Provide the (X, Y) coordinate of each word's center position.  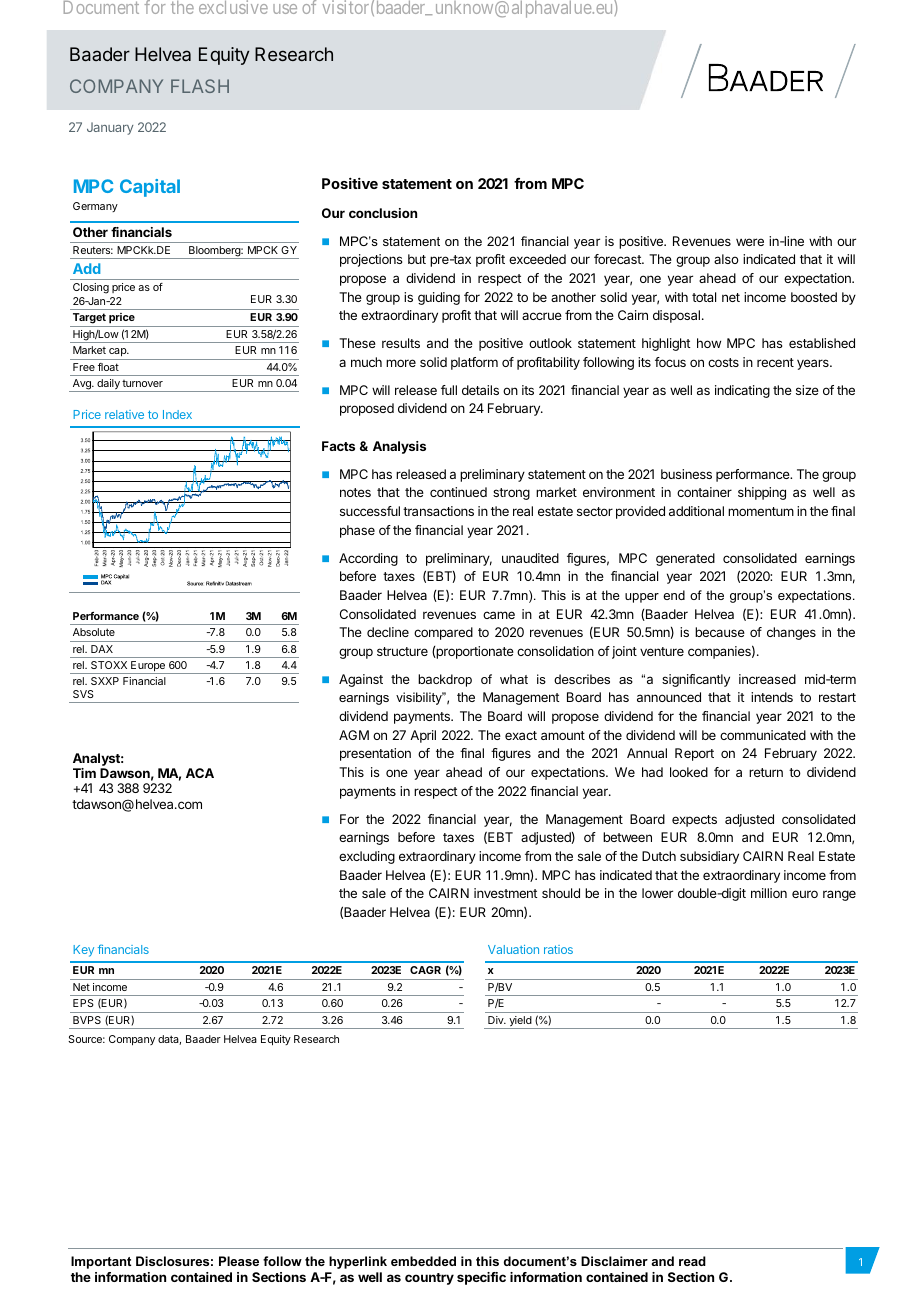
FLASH (200, 86)
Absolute (94, 632)
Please (239, 1261)
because (720, 632)
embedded (423, 1261)
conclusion (383, 213)
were (750, 242)
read (692, 1261)
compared (443, 633)
